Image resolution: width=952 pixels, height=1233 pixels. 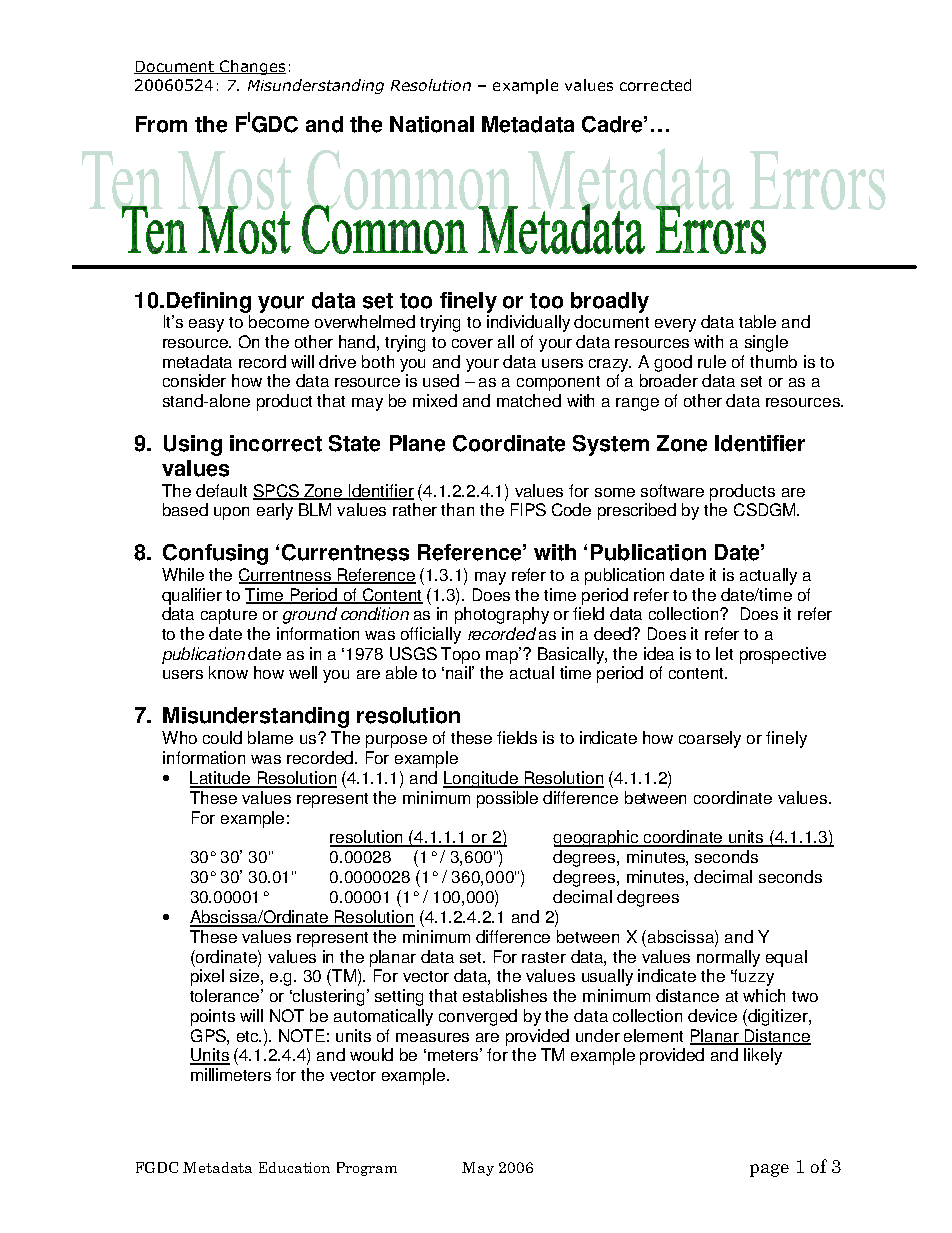 I want to click on National, so click(x=432, y=124).
